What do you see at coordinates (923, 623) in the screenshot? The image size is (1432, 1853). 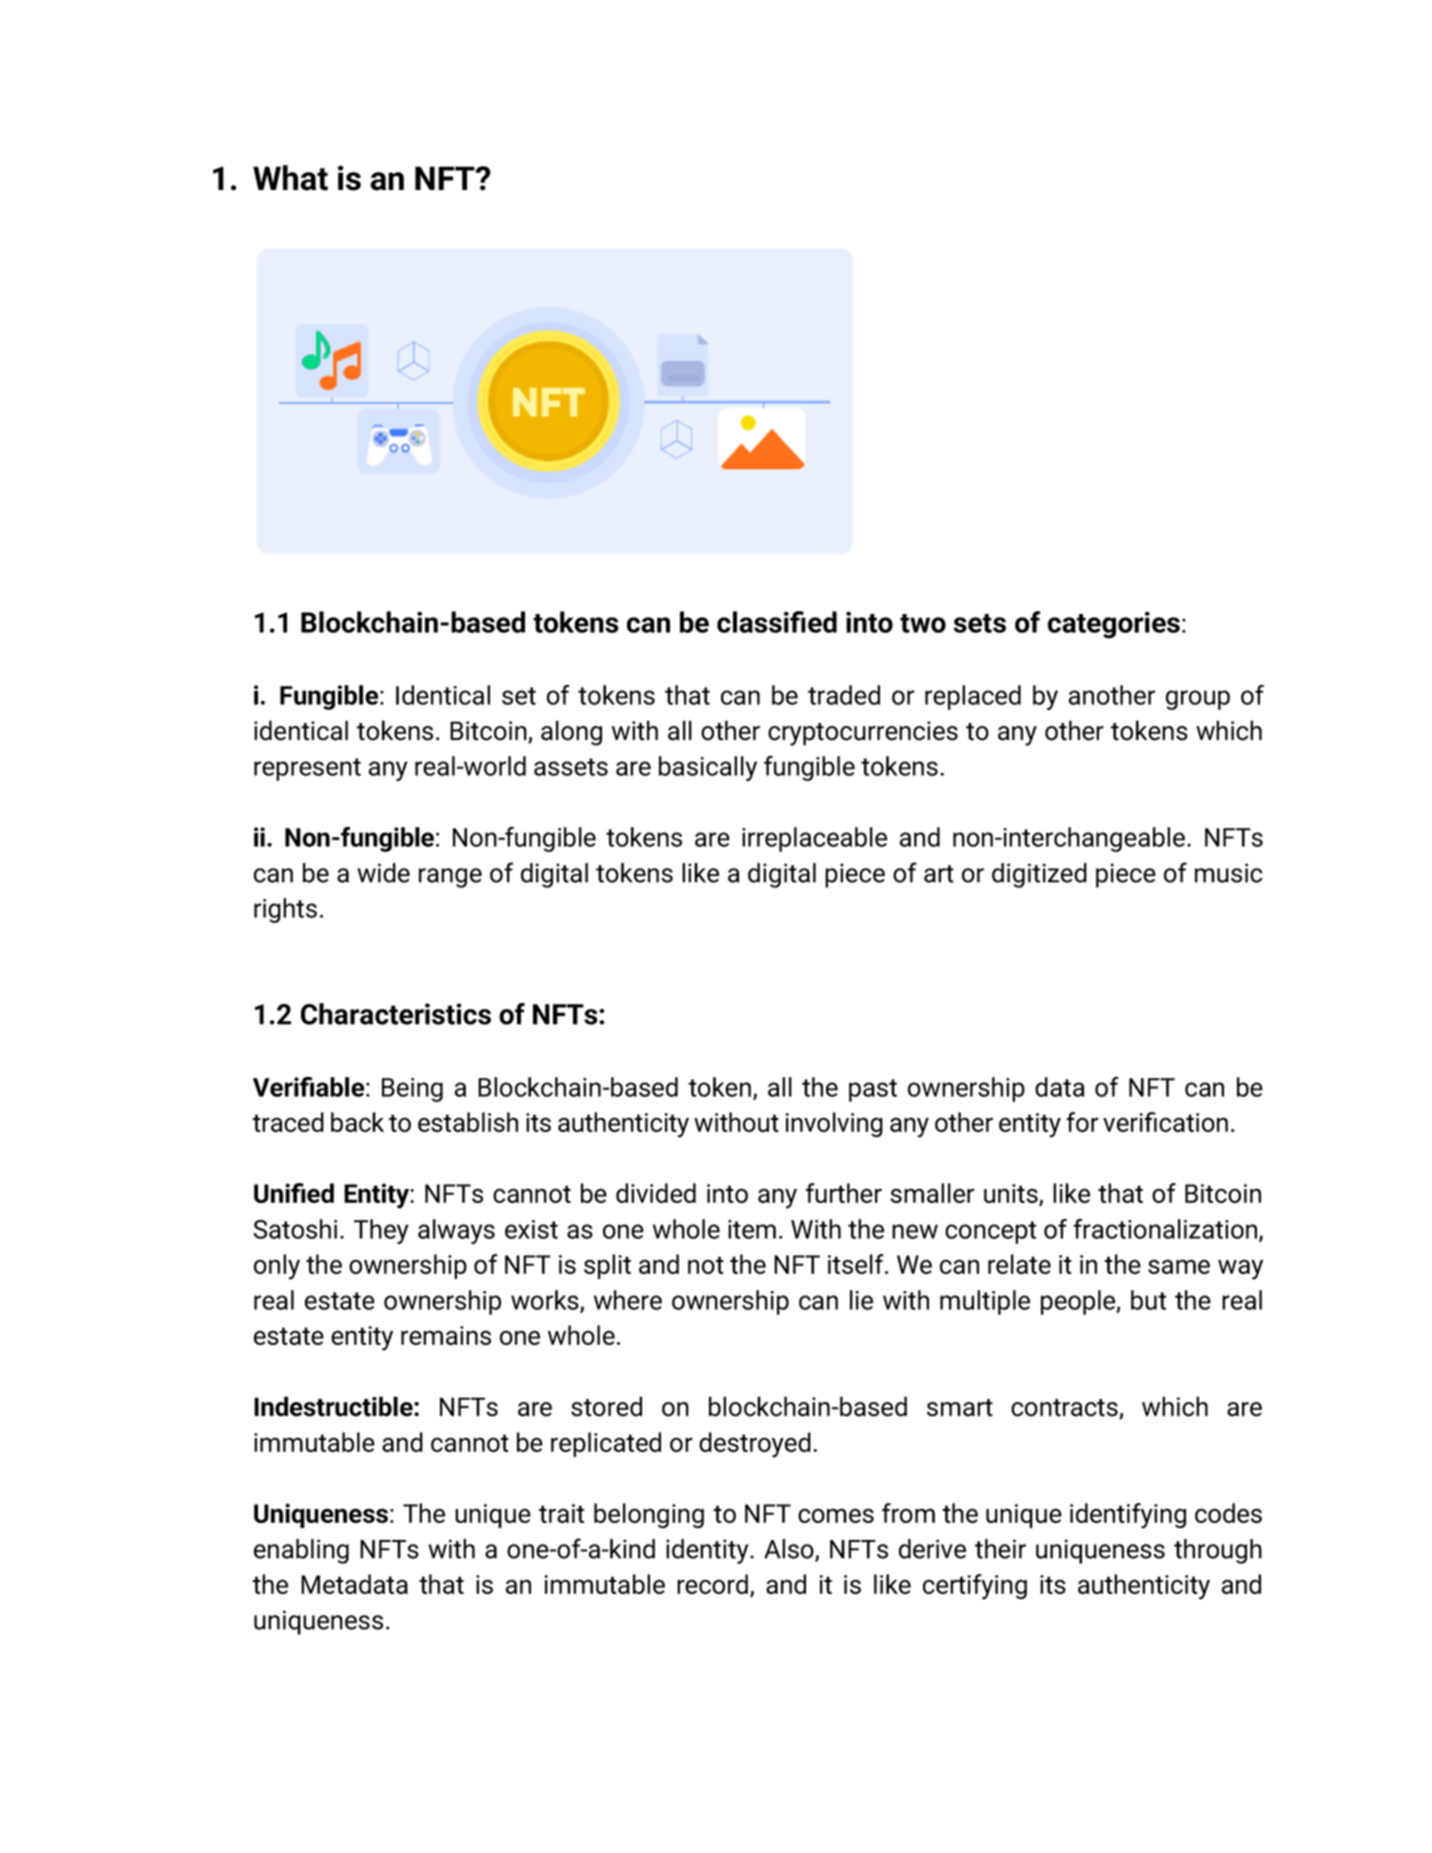 I see `two` at bounding box center [923, 623].
